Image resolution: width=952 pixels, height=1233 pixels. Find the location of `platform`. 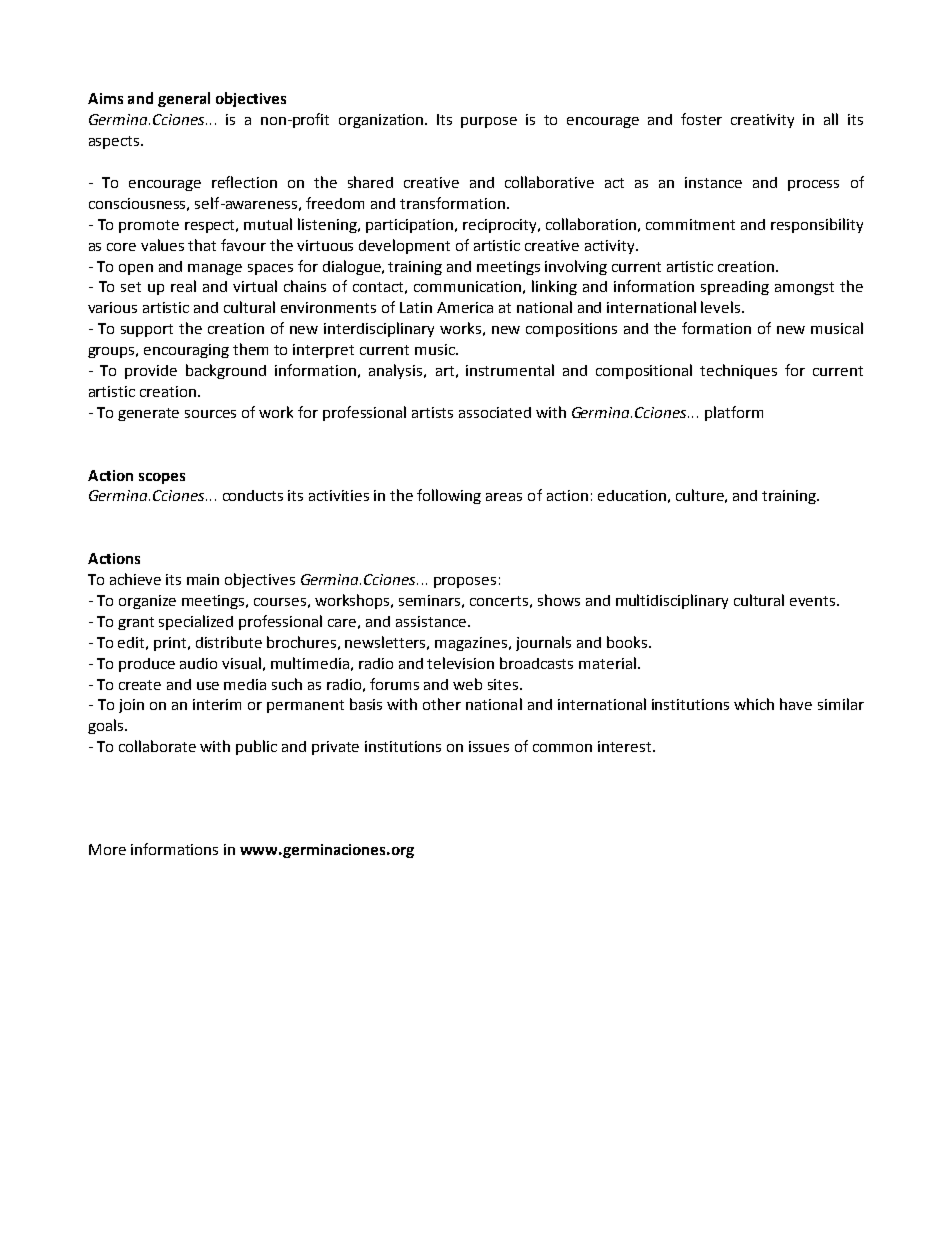

platform is located at coordinates (734, 413).
